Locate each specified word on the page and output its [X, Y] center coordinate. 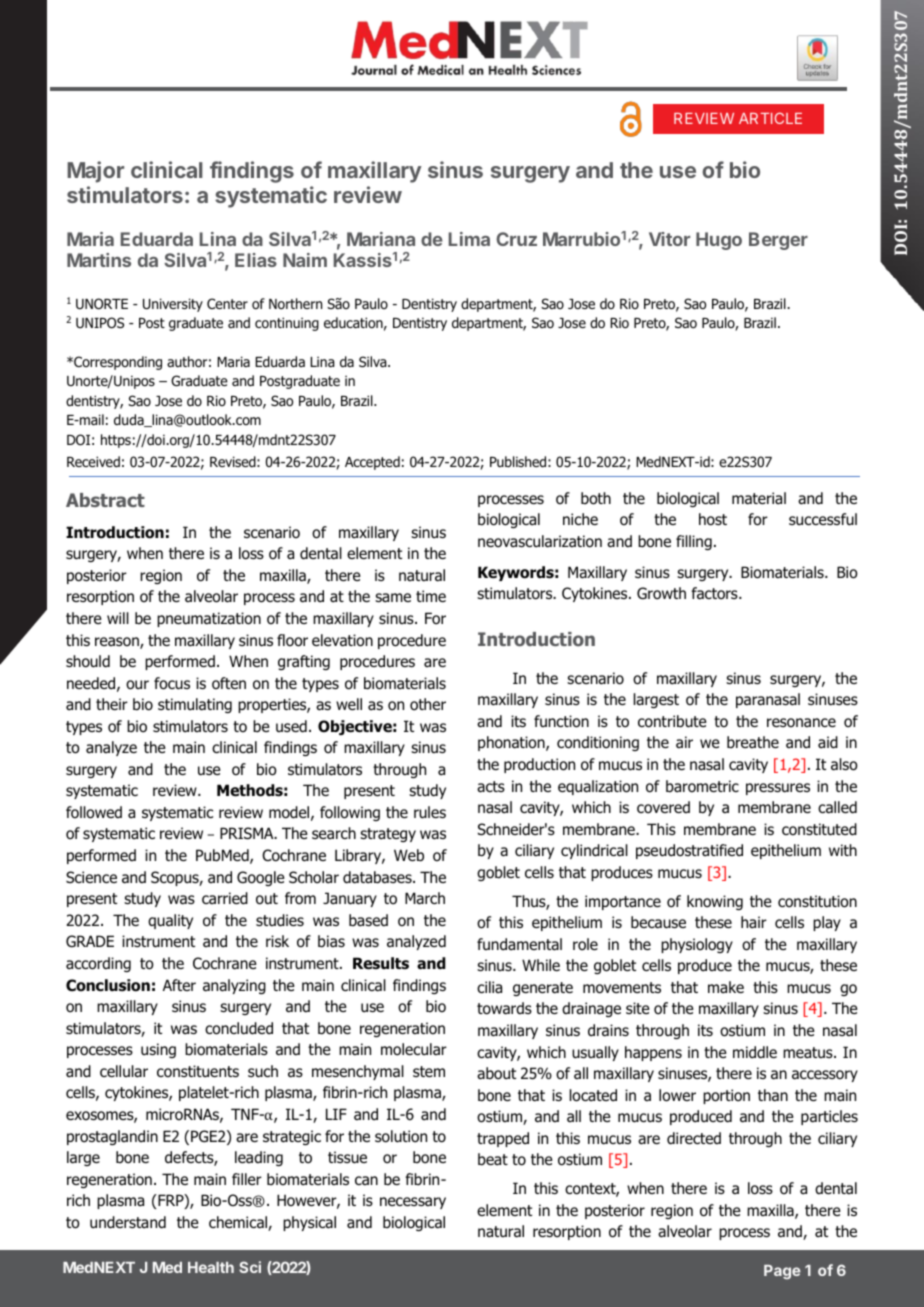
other [428, 704]
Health [211, 1267]
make [726, 987]
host [713, 519]
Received [93, 461]
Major [95, 172]
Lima [469, 239]
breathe [753, 742]
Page [782, 1272]
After [179, 985]
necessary [413, 1203]
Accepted [372, 463]
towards [504, 1008]
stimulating [195, 705]
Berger [778, 241]
